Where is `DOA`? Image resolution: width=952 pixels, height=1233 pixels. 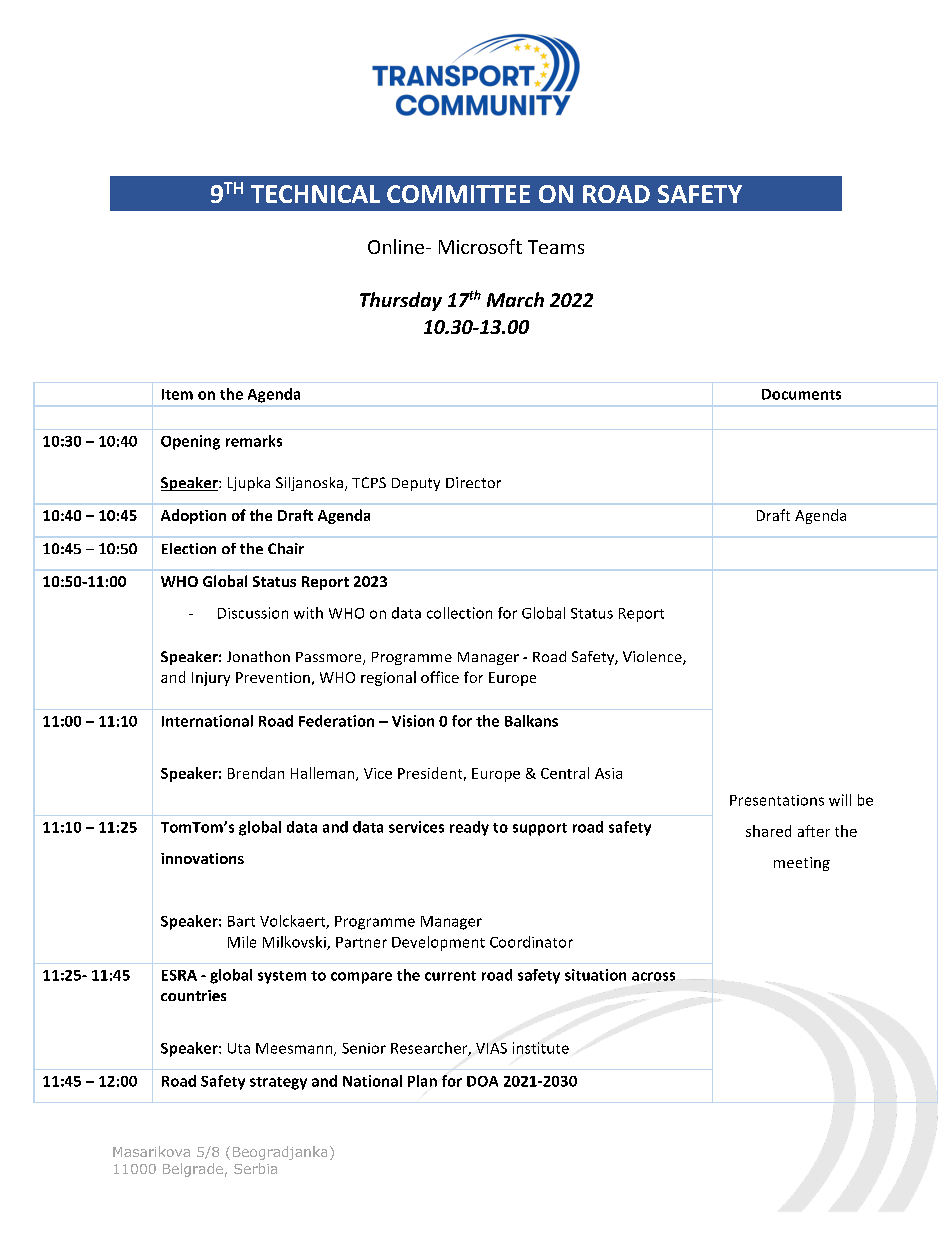 DOA is located at coordinates (482, 1081).
